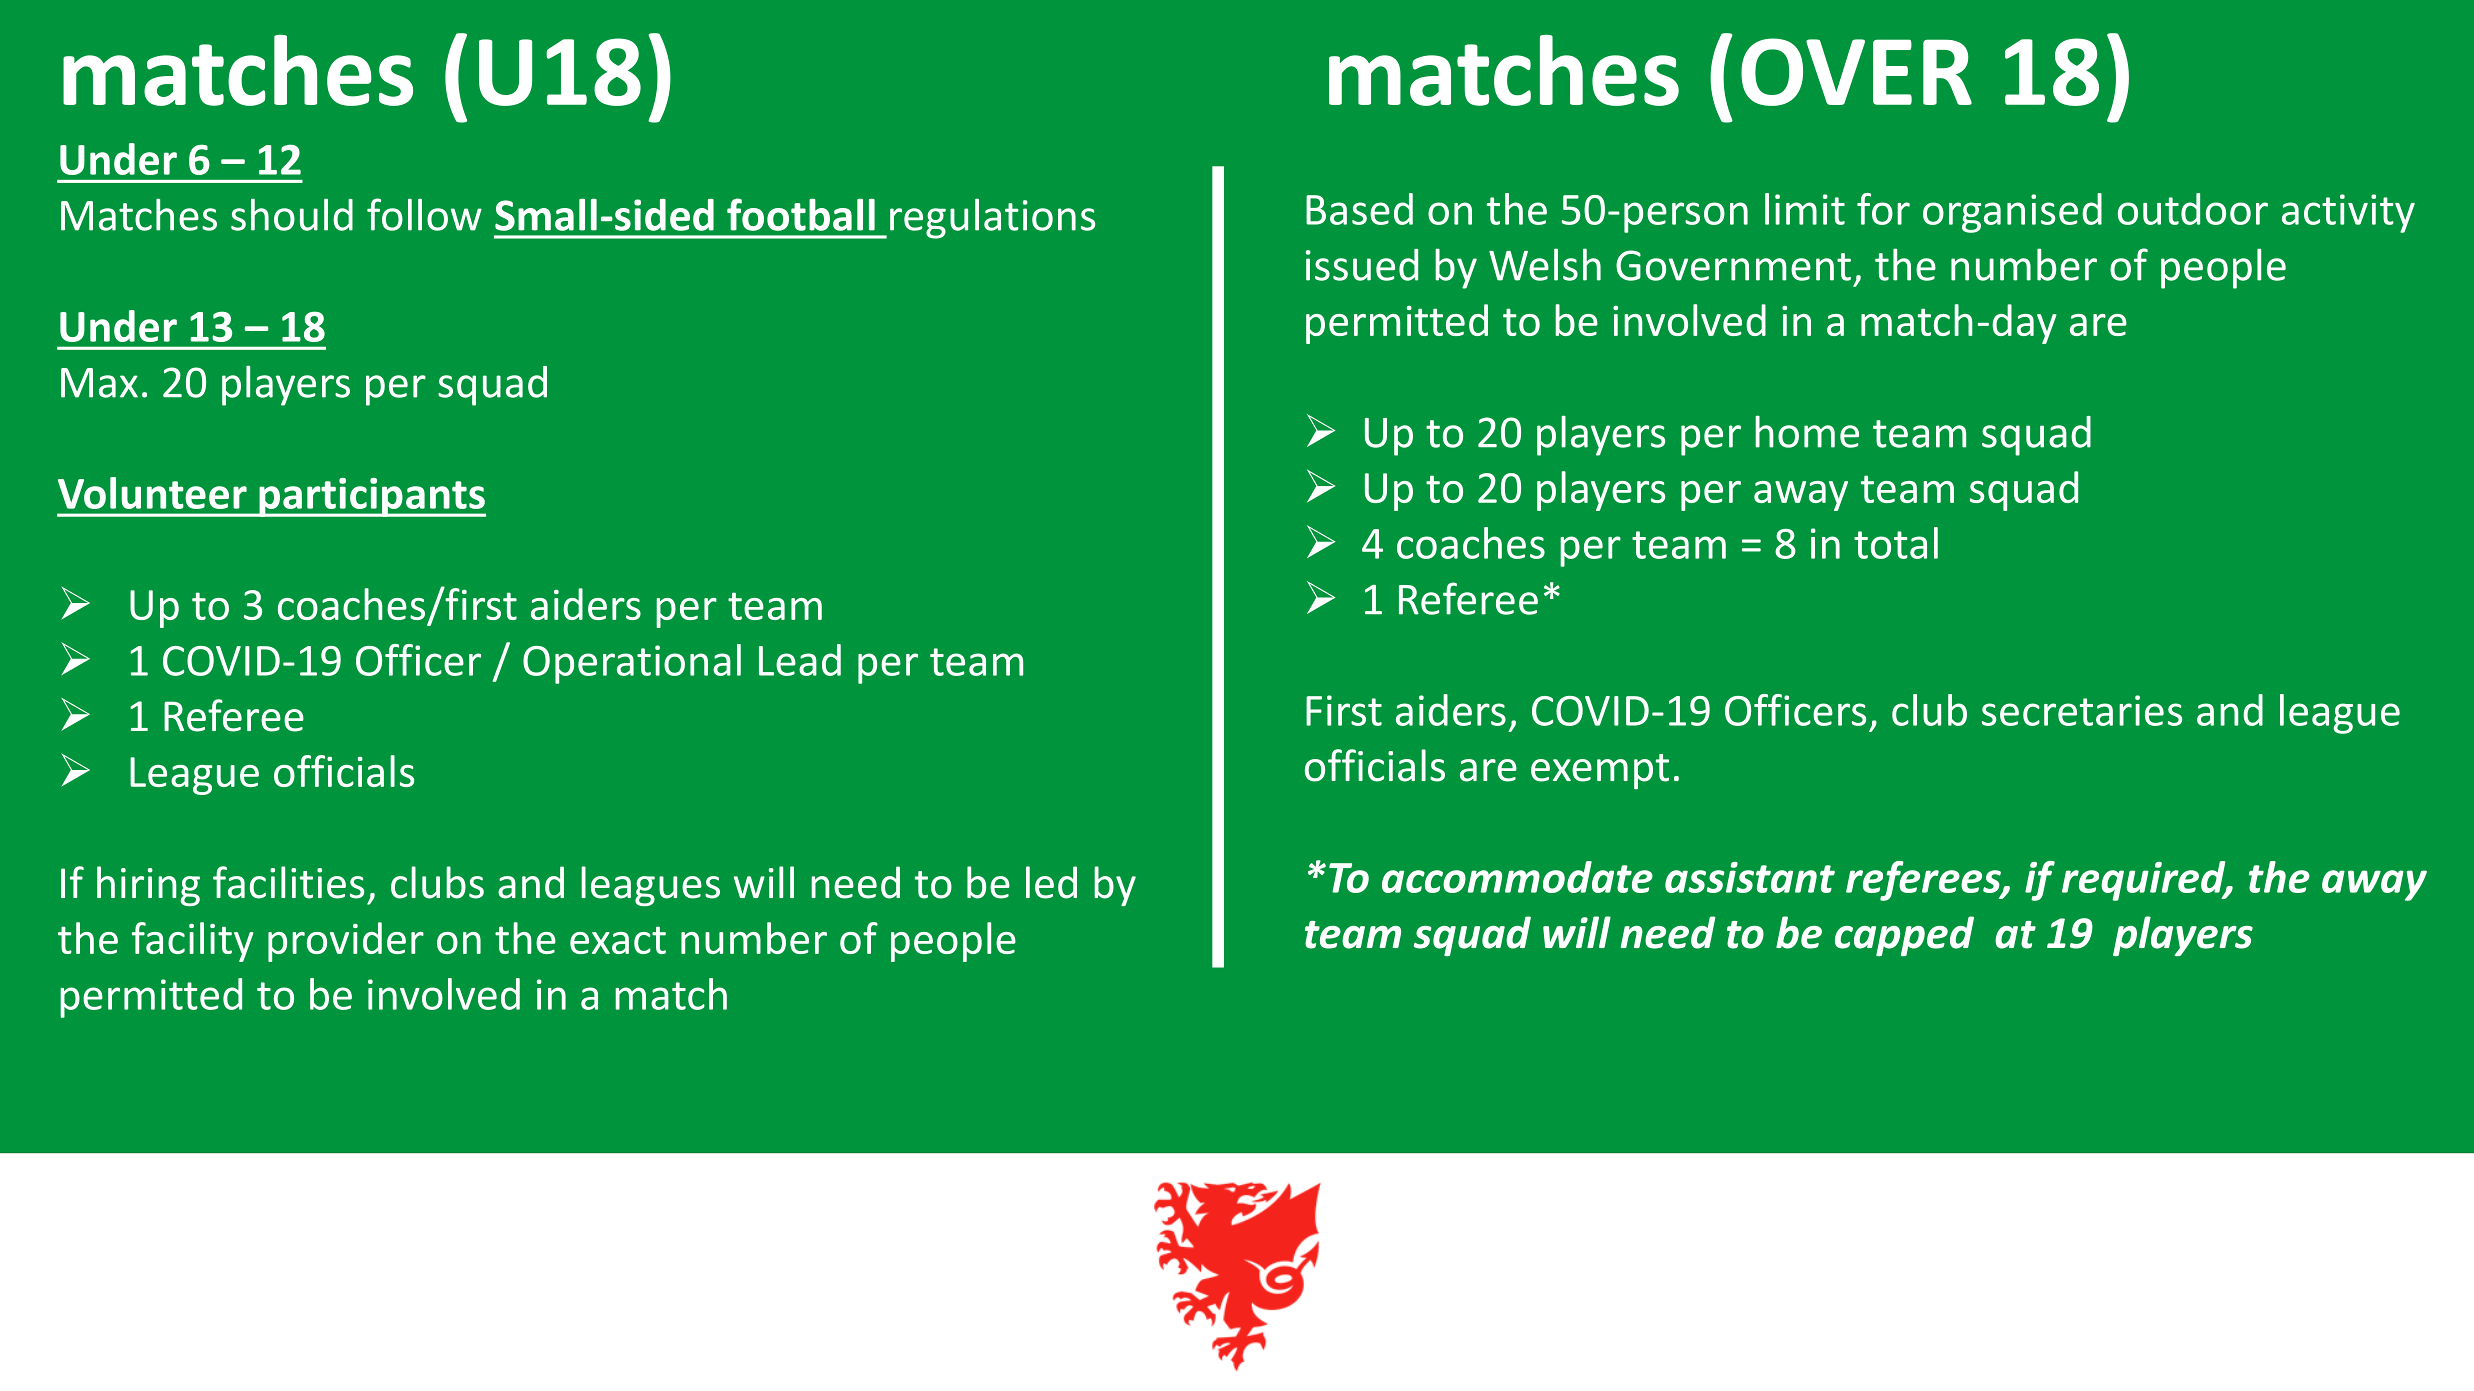  I want to click on follow, so click(424, 214).
